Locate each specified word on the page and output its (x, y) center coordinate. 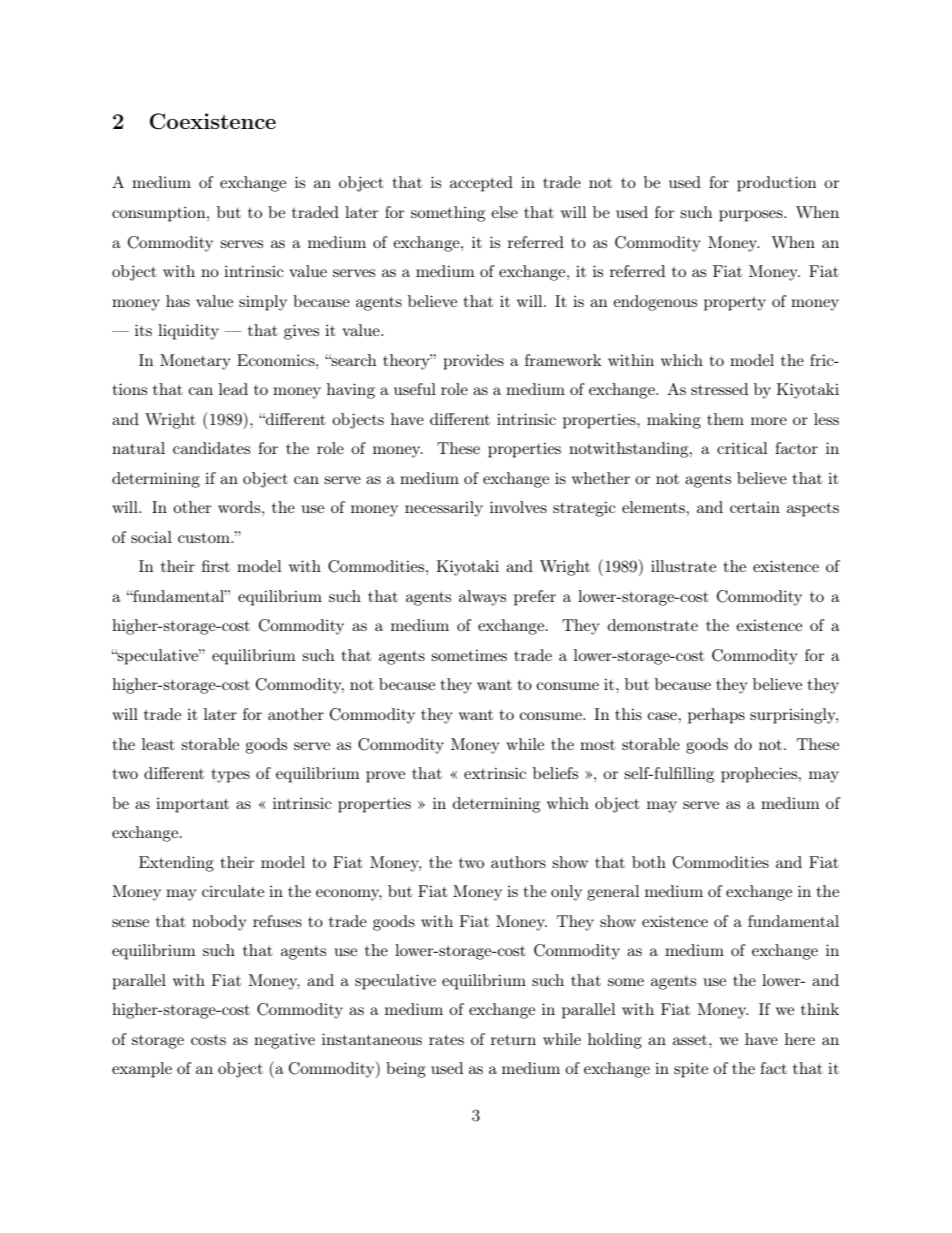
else (504, 212)
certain (755, 507)
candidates (211, 448)
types (230, 776)
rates (446, 1039)
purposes (752, 216)
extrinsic (495, 773)
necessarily (444, 509)
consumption (160, 214)
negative (284, 1041)
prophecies (760, 775)
